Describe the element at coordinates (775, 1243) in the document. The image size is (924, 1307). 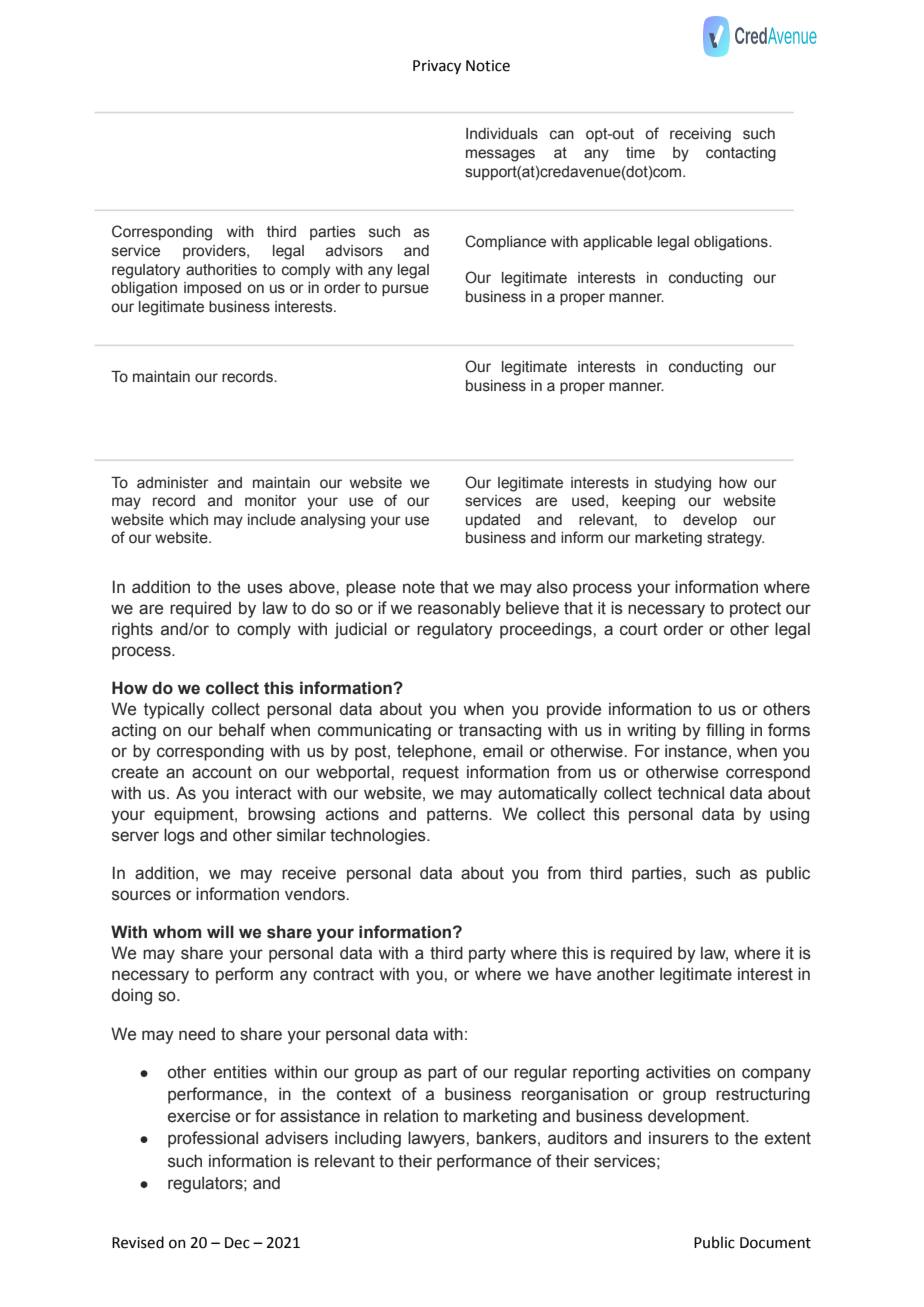
I see `Document` at that location.
